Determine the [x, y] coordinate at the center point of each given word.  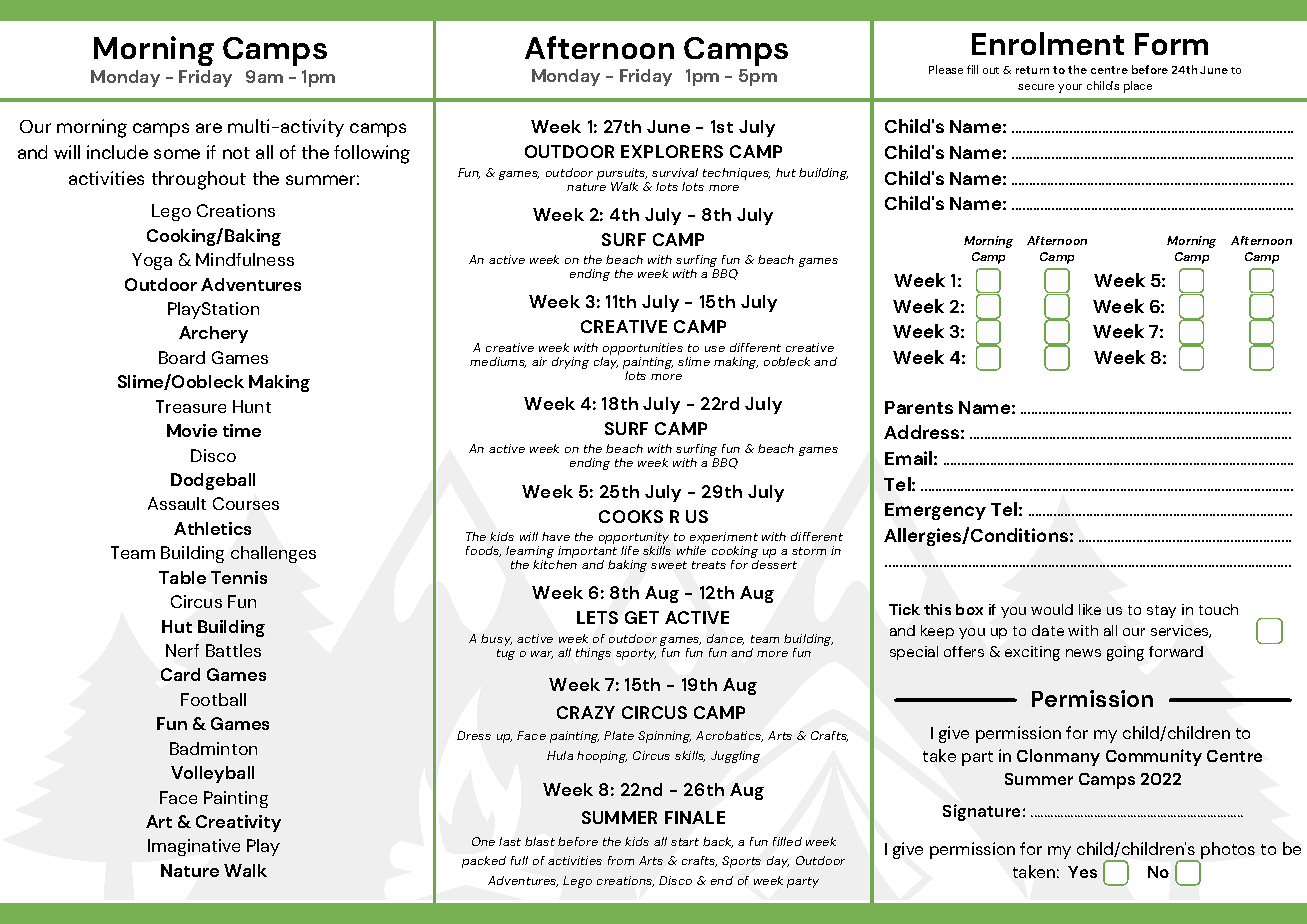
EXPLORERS [672, 151]
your [1070, 88]
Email [908, 458]
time [242, 430]
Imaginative [194, 847]
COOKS [631, 516]
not [236, 153]
